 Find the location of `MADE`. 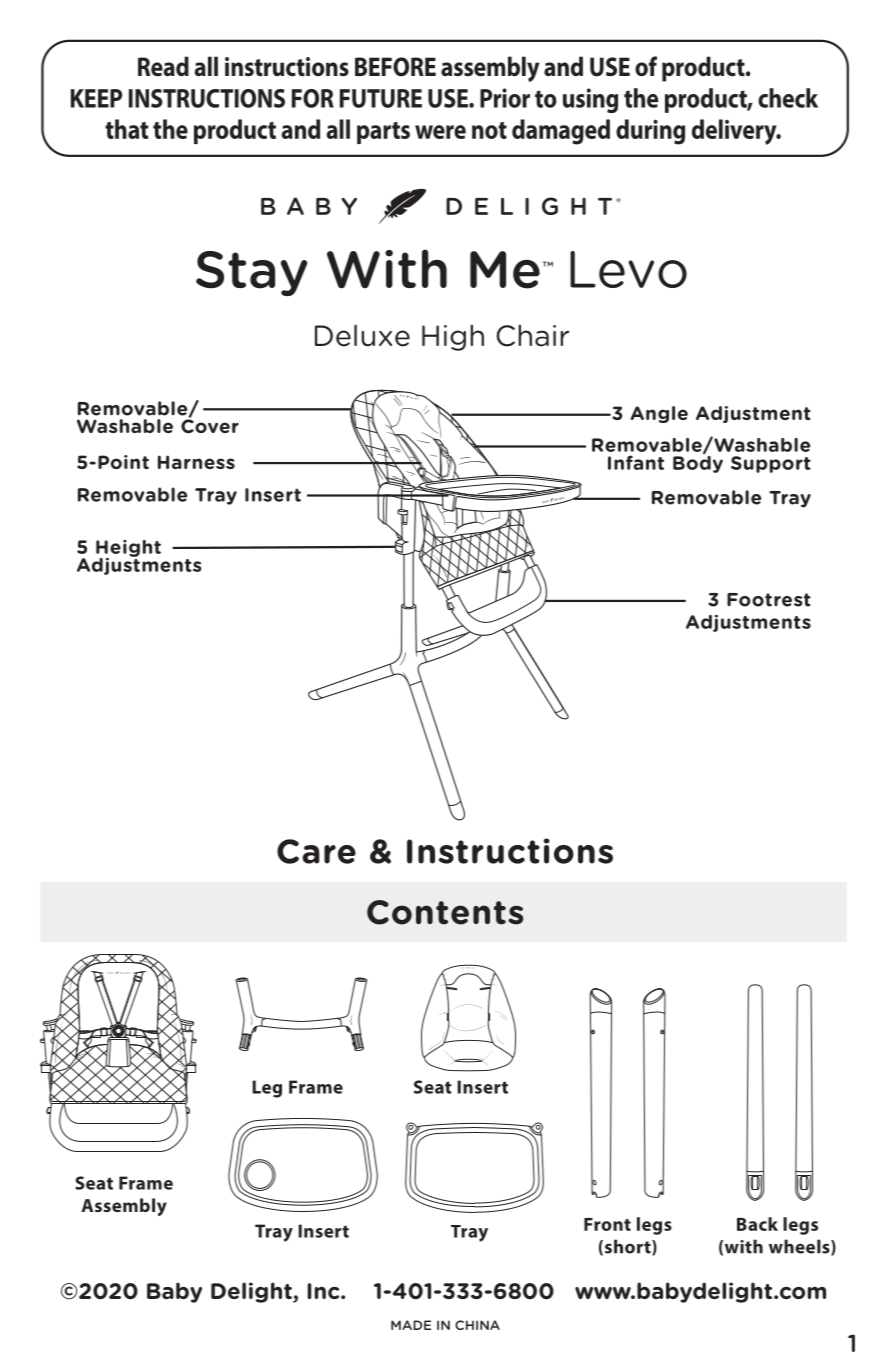

MADE is located at coordinates (411, 1325).
